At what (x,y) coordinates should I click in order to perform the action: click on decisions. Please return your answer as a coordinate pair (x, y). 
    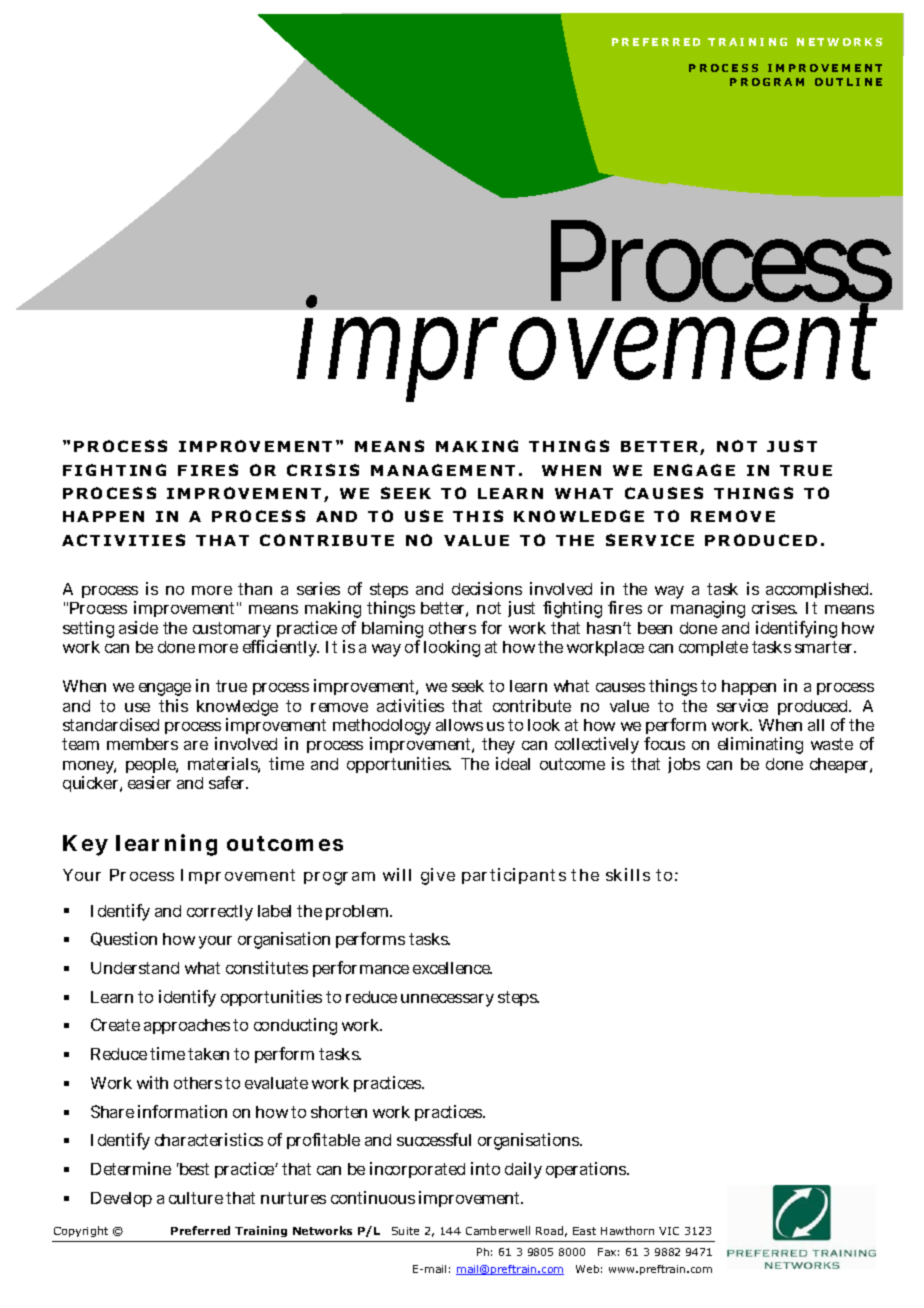
    Looking at the image, I should click on (487, 588).
